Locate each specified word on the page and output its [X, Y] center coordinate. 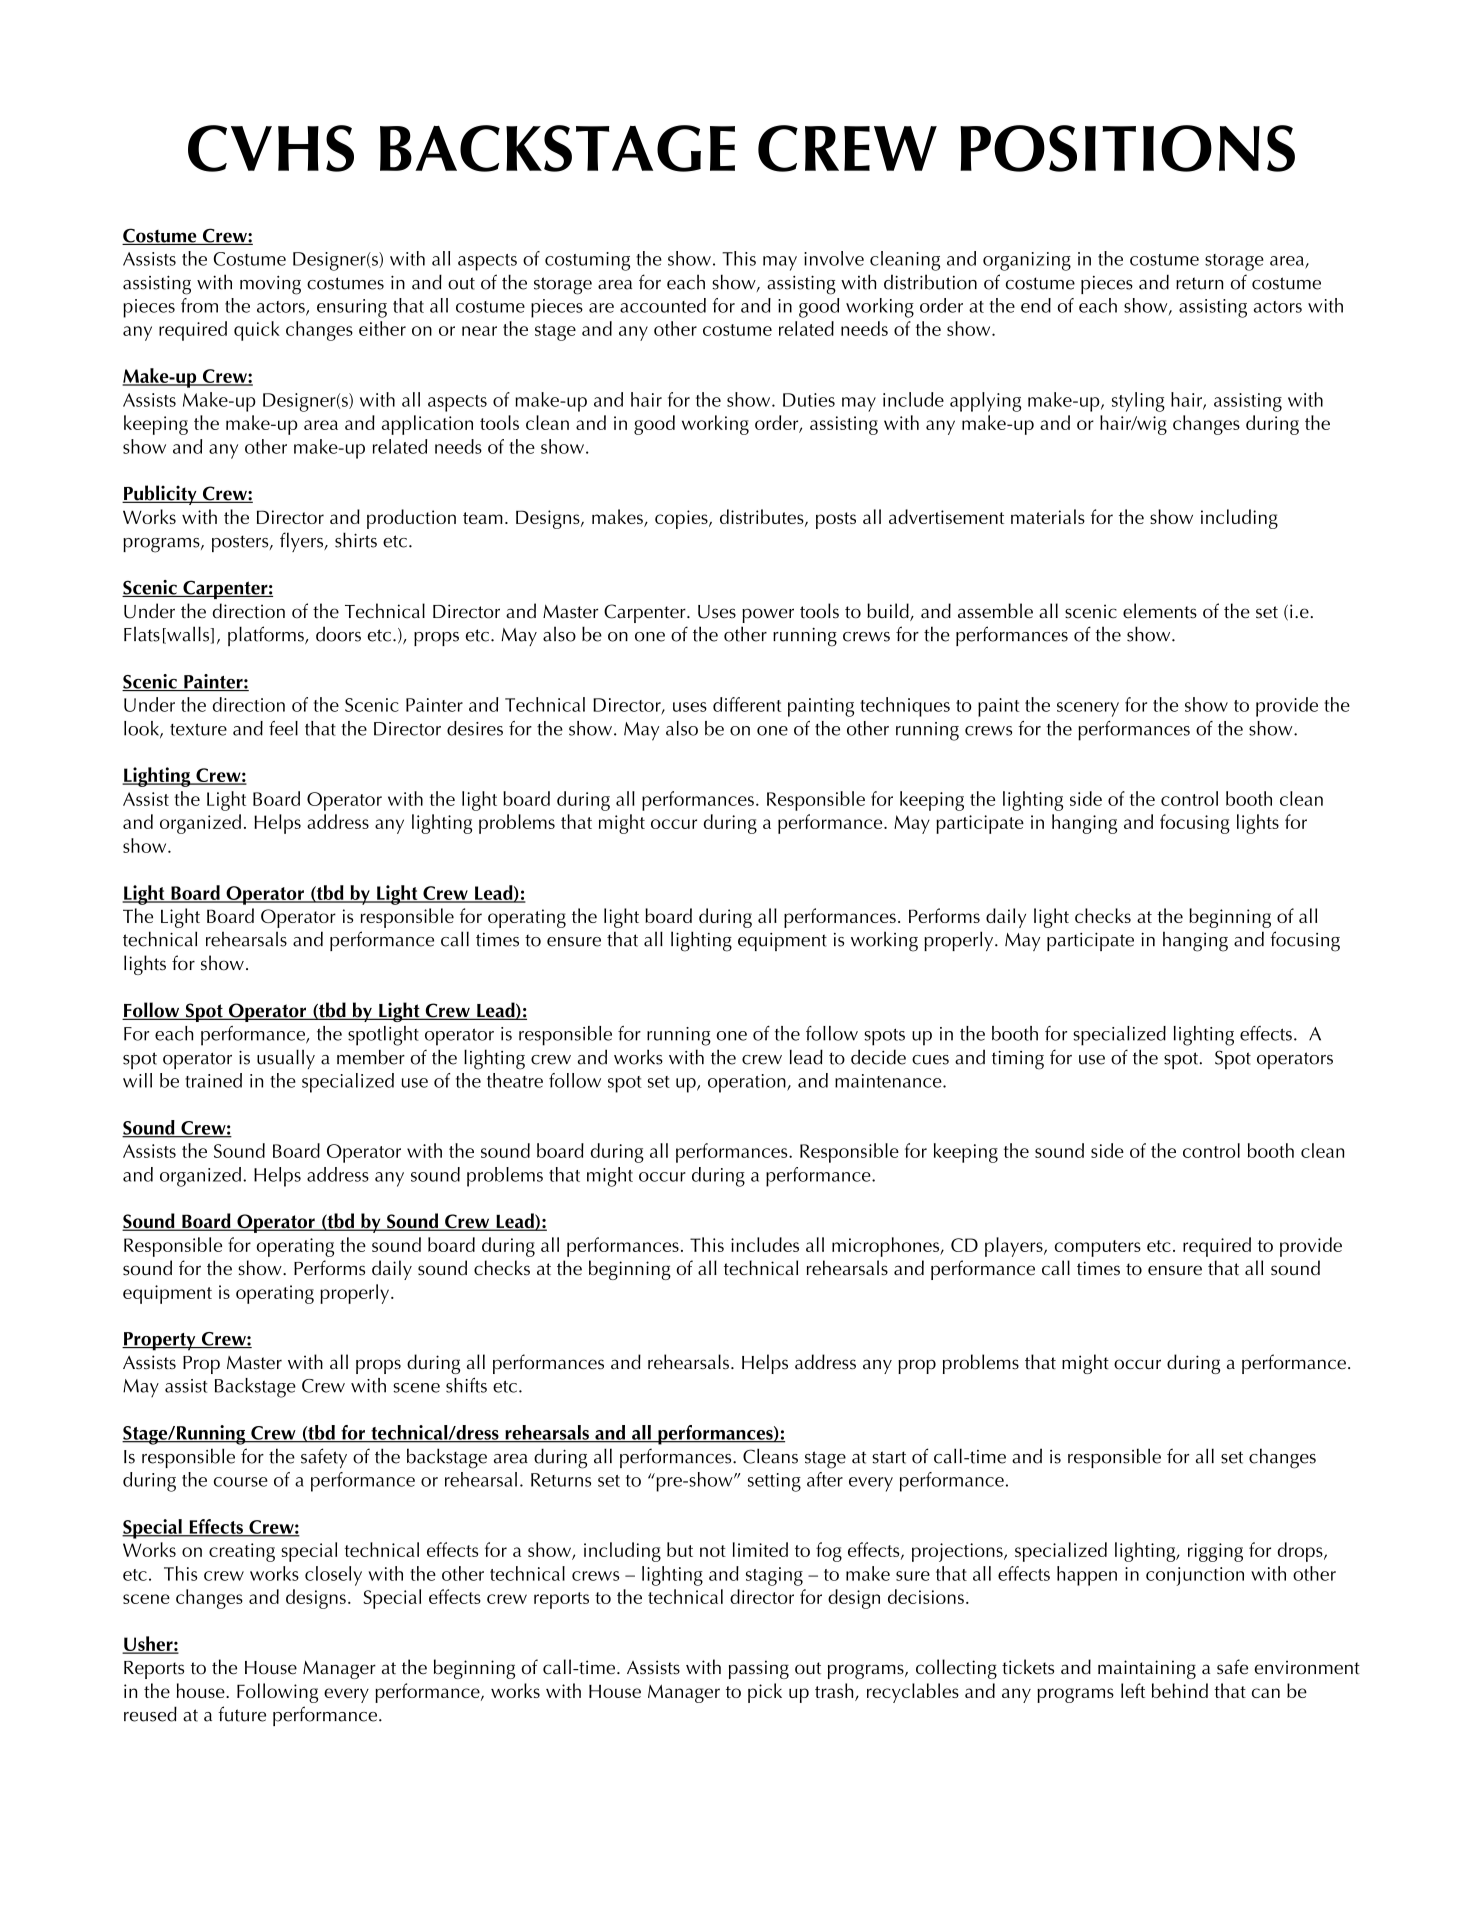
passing [759, 1669]
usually [286, 1059]
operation [748, 1083]
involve [834, 258]
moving [270, 285]
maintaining [1147, 1669]
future [242, 1714]
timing [1018, 1060]
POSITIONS [1127, 148]
